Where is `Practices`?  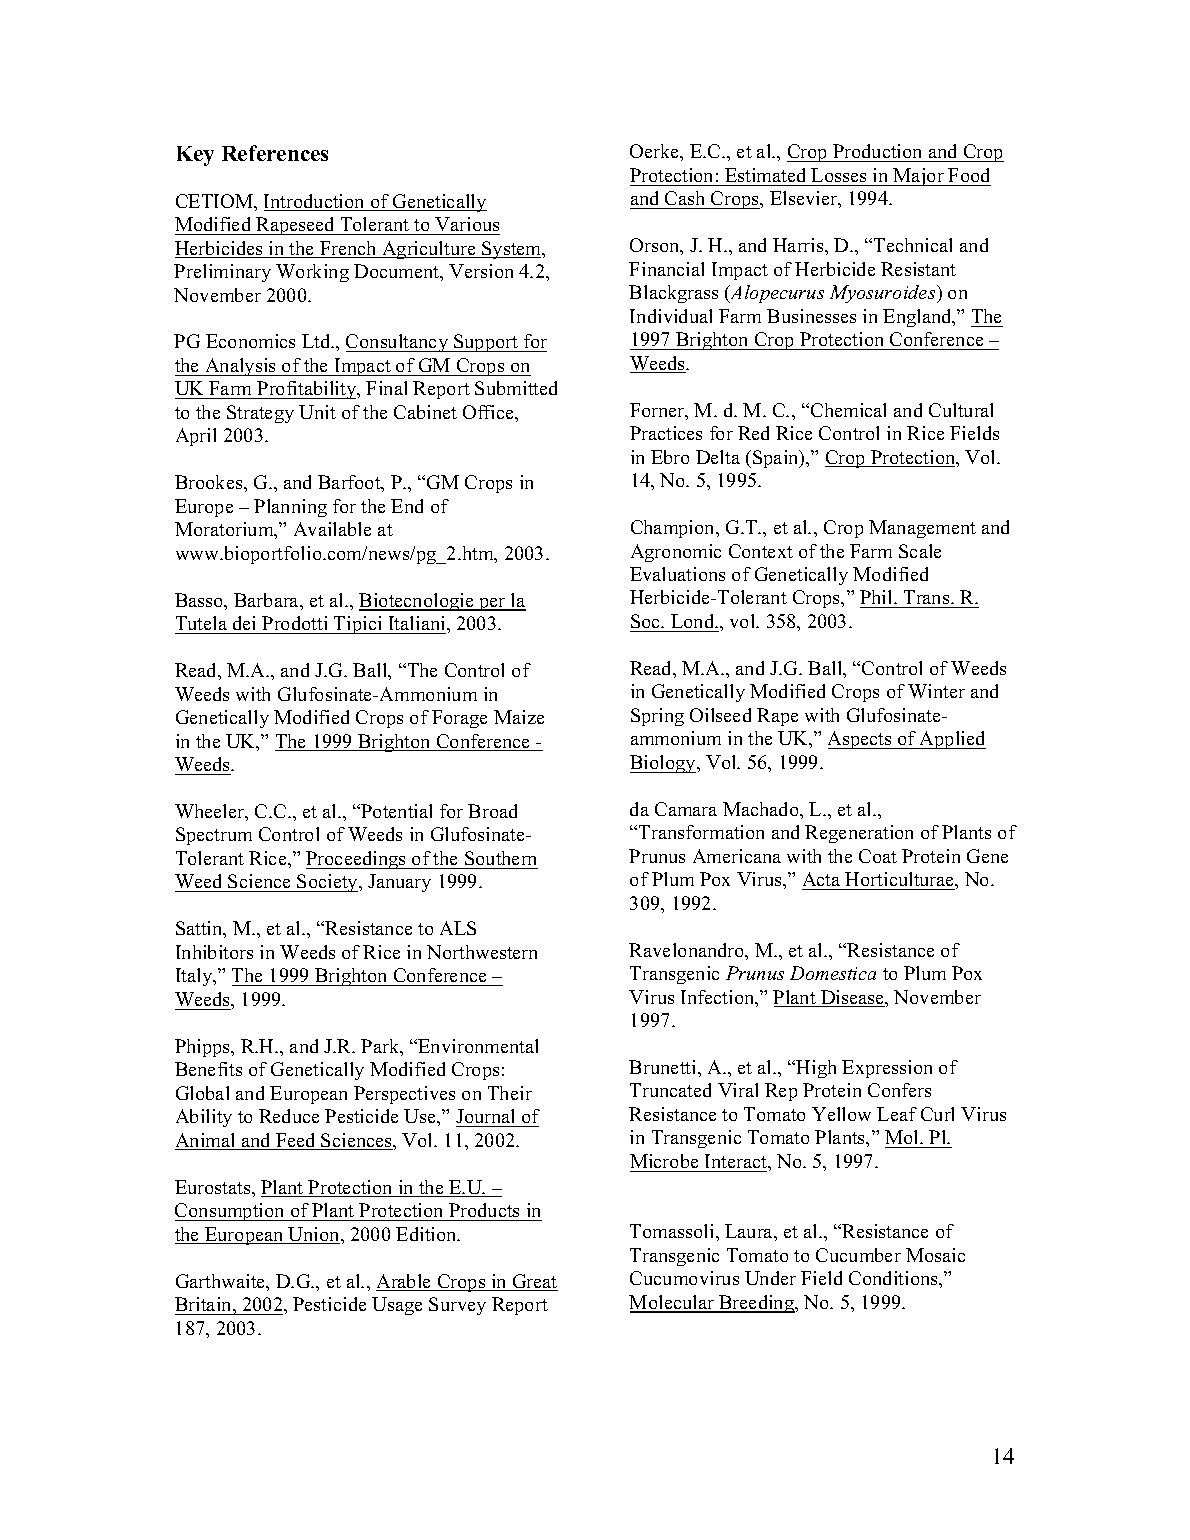 Practices is located at coordinates (666, 433).
